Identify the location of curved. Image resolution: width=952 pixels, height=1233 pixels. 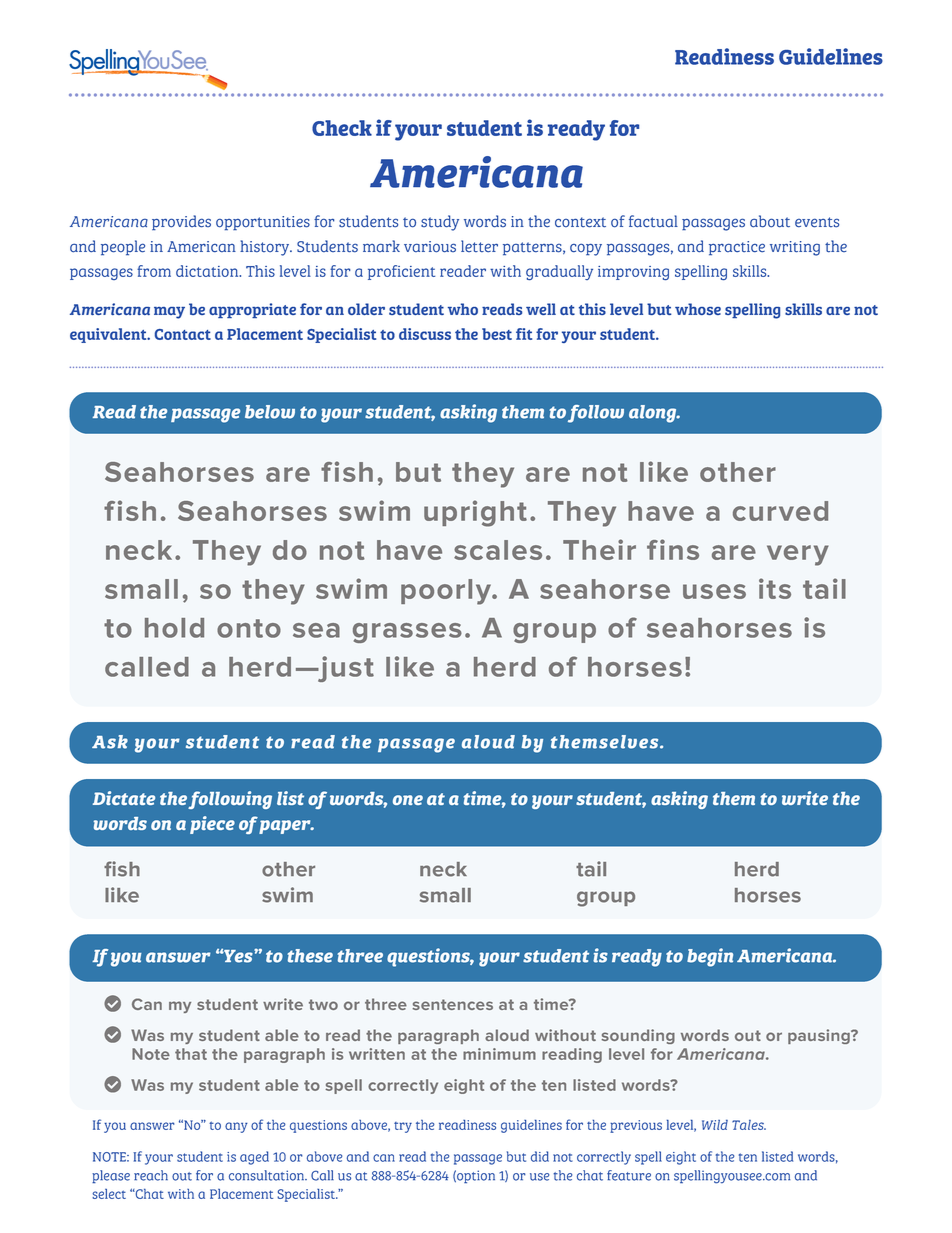
(780, 511).
